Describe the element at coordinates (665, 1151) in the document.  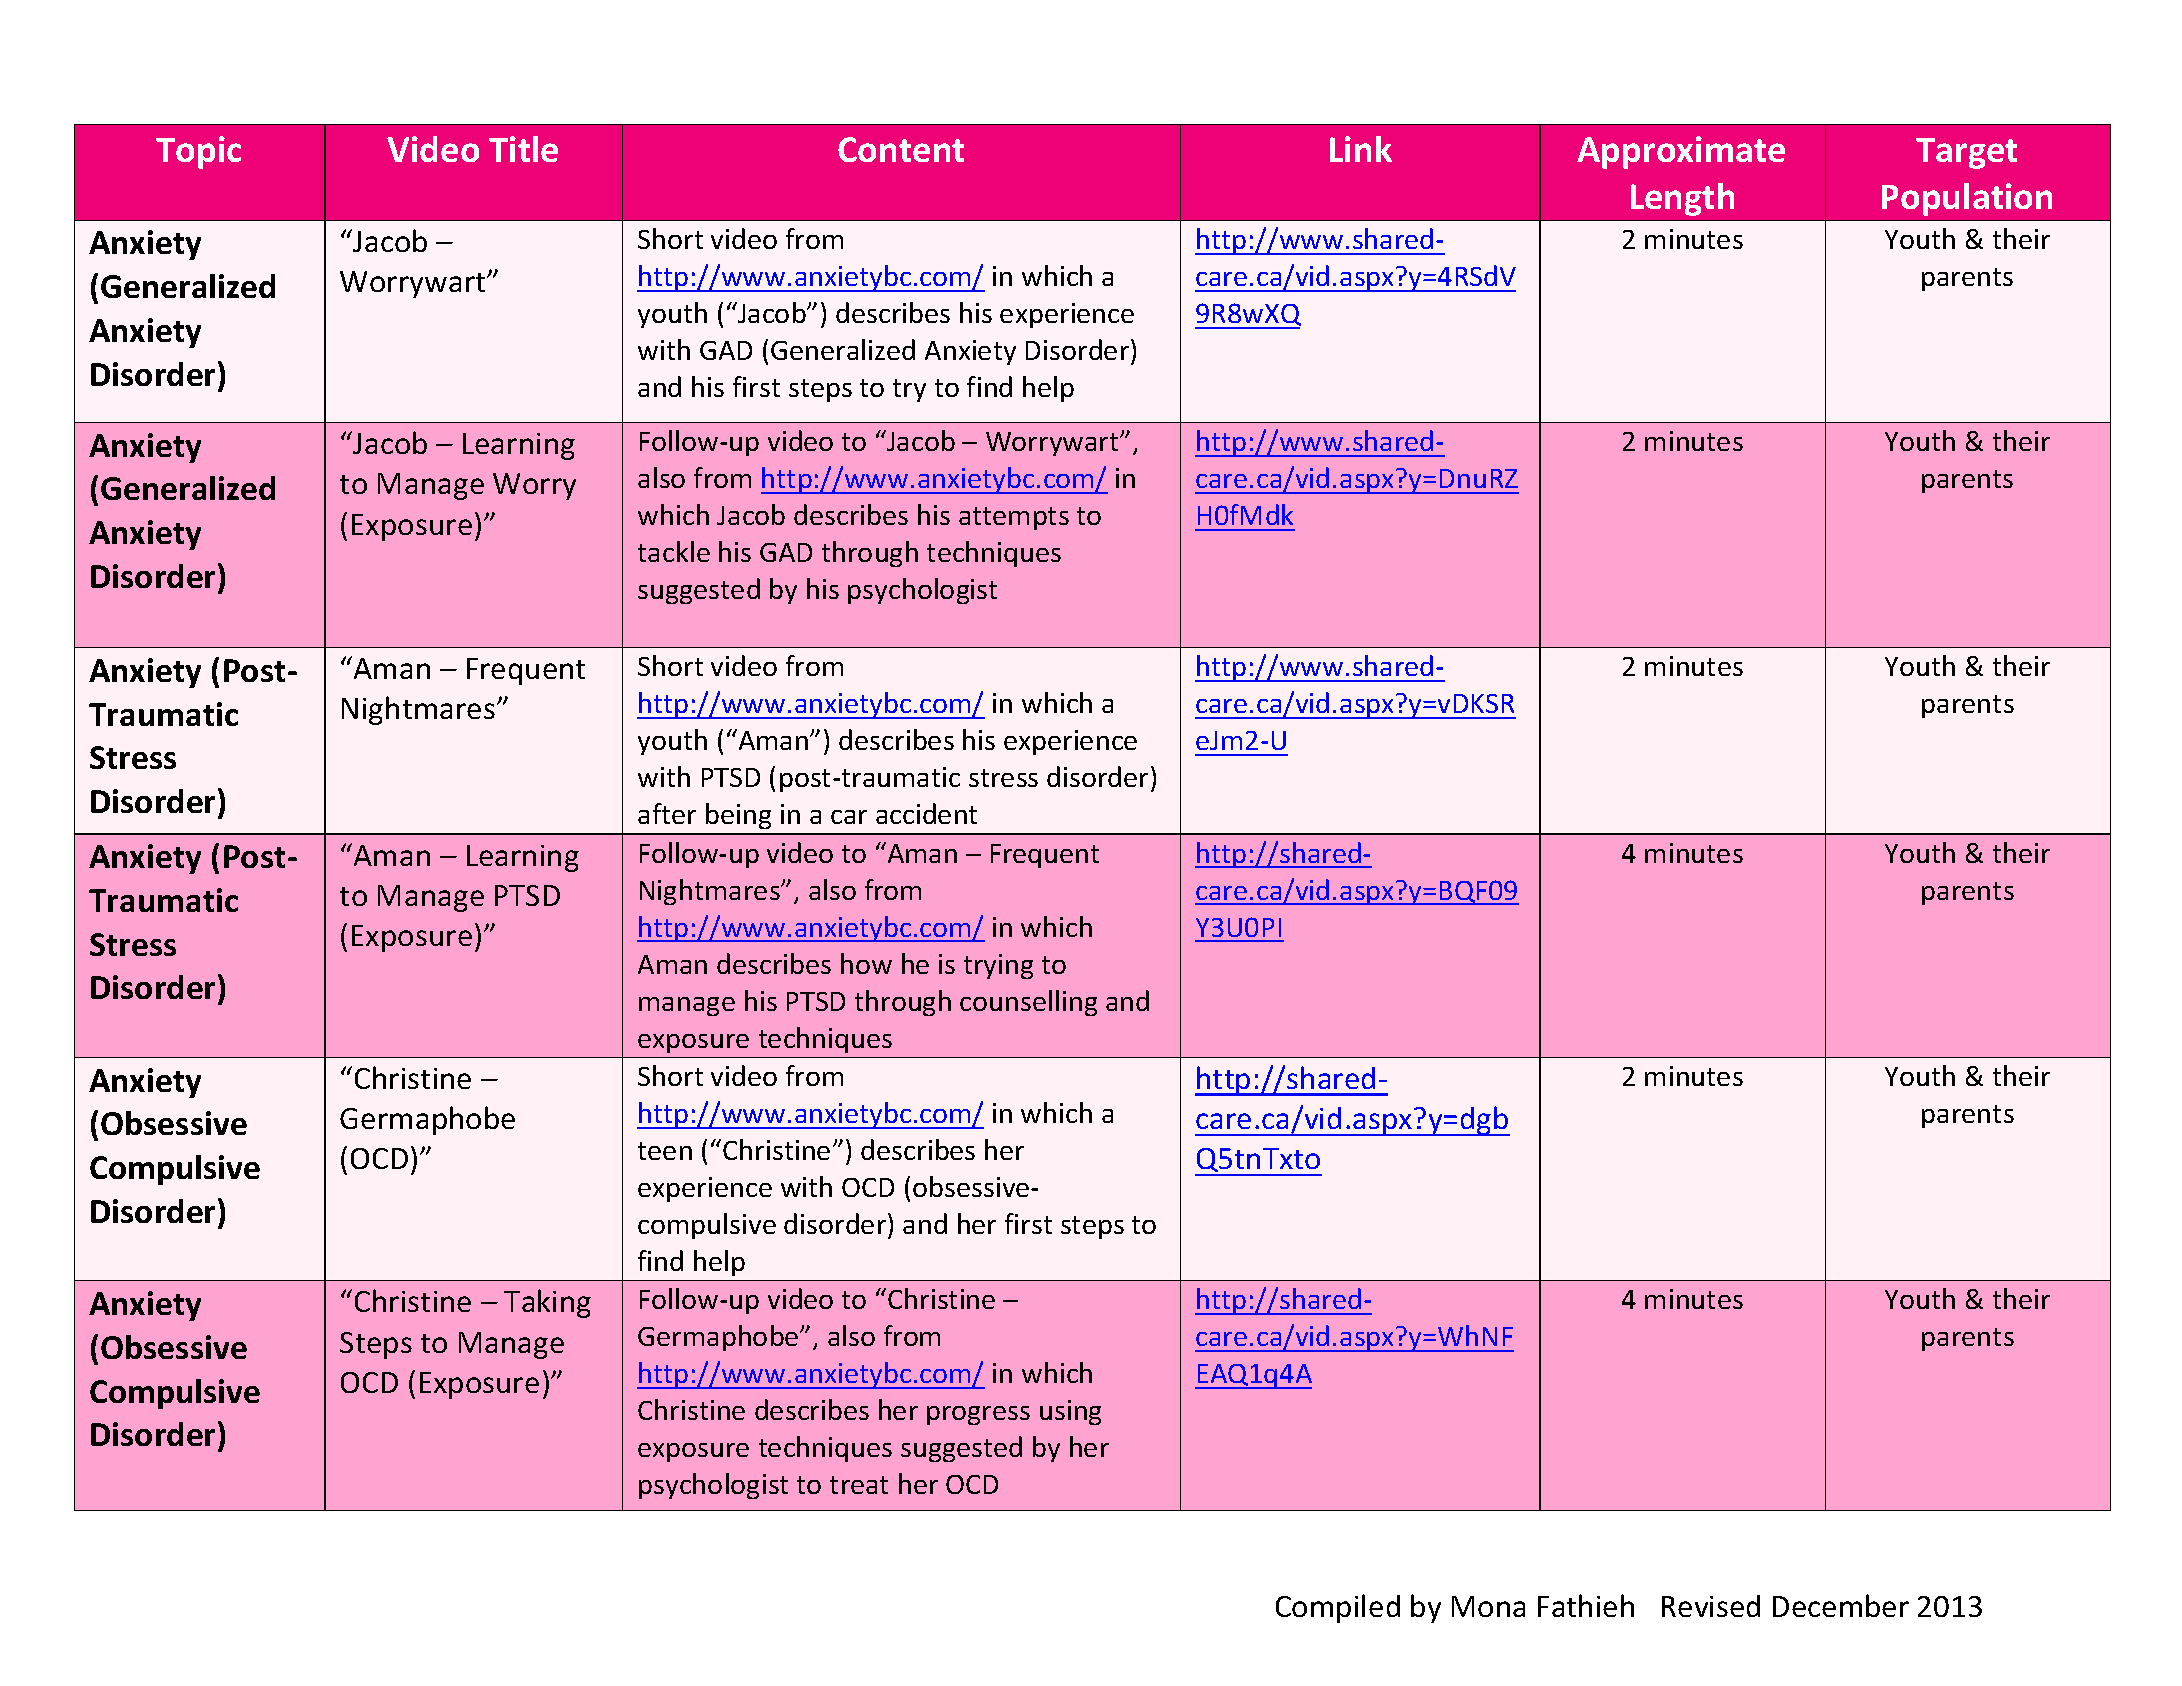
I see `teen` at that location.
